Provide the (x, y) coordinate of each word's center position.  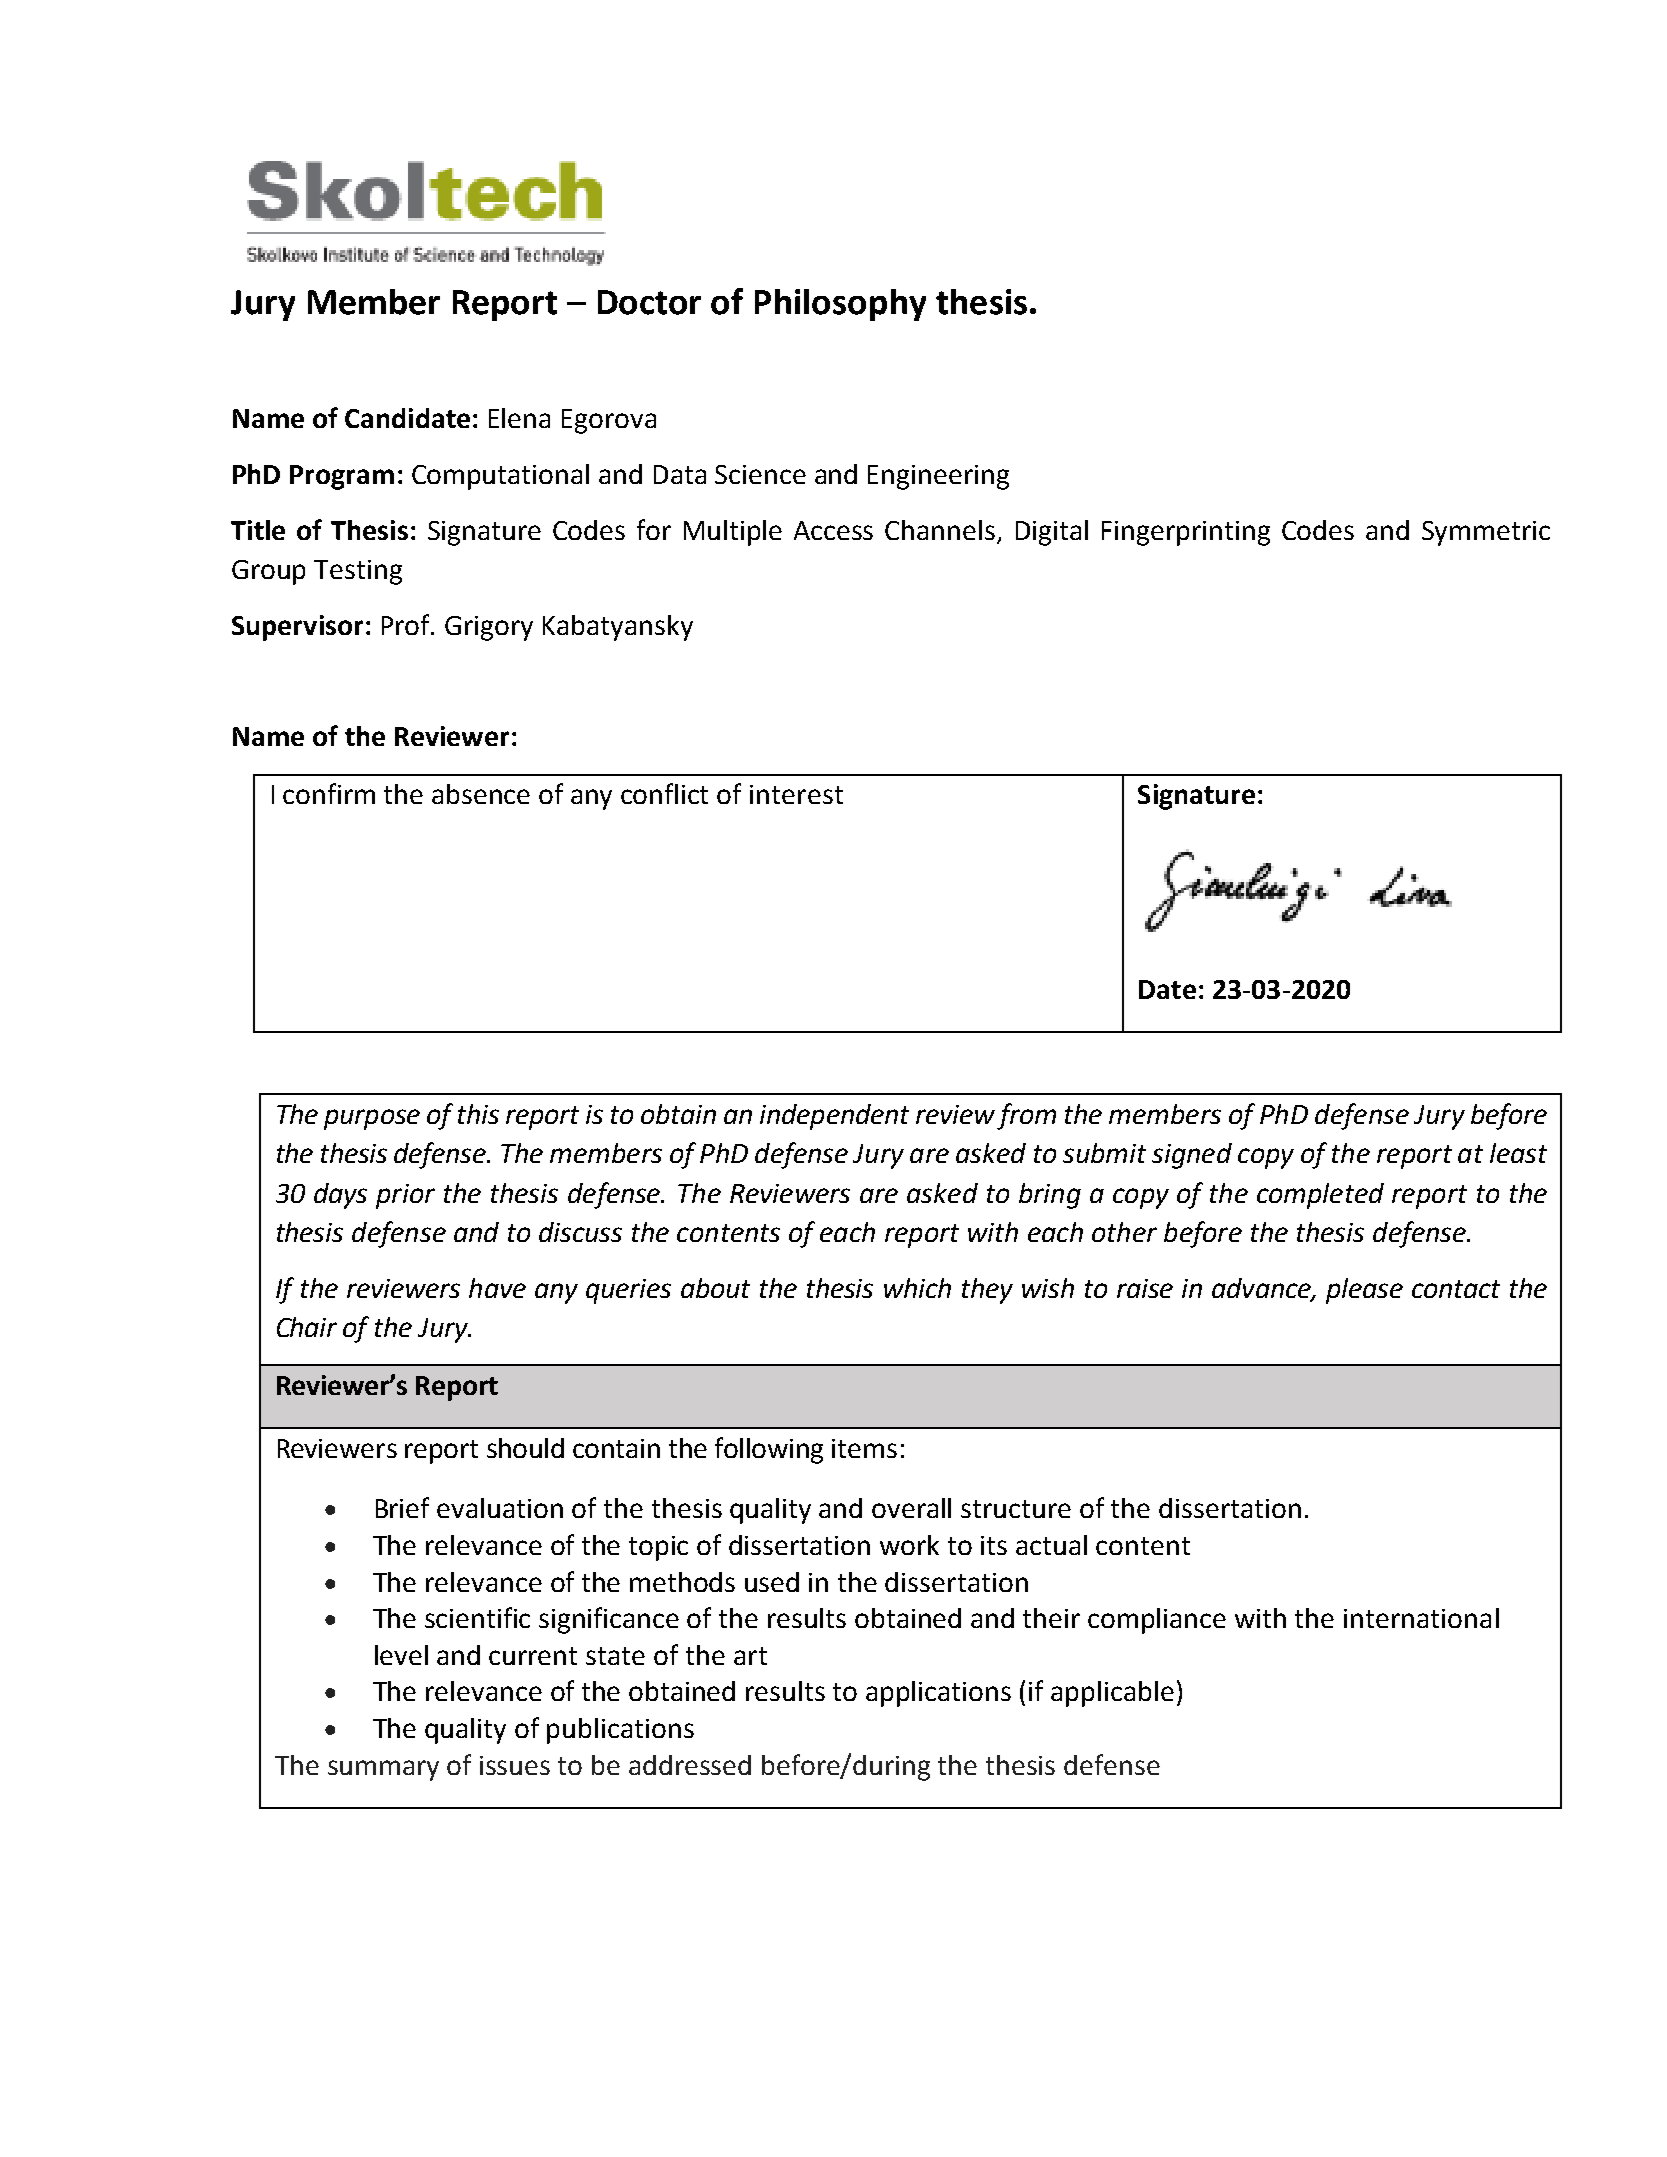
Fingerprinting (1186, 533)
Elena (519, 418)
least (1518, 1153)
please (1364, 1291)
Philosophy (840, 305)
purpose (372, 1119)
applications (938, 1694)
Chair (307, 1327)
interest (796, 794)
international (1421, 1618)
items (864, 1448)
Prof (407, 624)
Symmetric (1486, 533)
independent (834, 1117)
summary (383, 1770)
